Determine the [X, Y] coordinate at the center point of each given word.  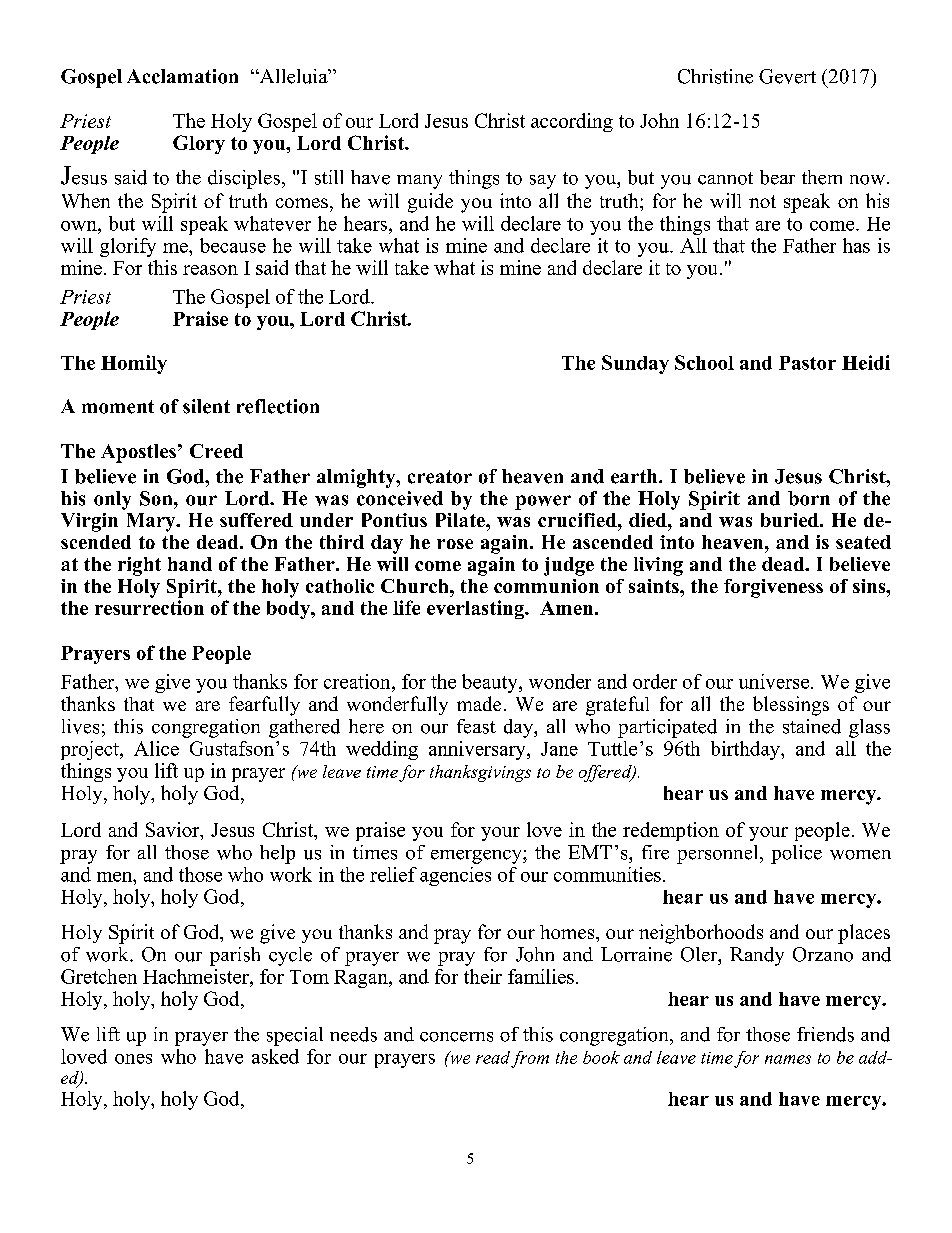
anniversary [478, 750]
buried [791, 520]
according [572, 122]
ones [133, 1059]
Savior [174, 829]
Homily [134, 364]
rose [455, 544]
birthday [746, 750]
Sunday [635, 364]
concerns [456, 1037]
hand [190, 564]
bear [777, 177]
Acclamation [182, 76]
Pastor [807, 363]
